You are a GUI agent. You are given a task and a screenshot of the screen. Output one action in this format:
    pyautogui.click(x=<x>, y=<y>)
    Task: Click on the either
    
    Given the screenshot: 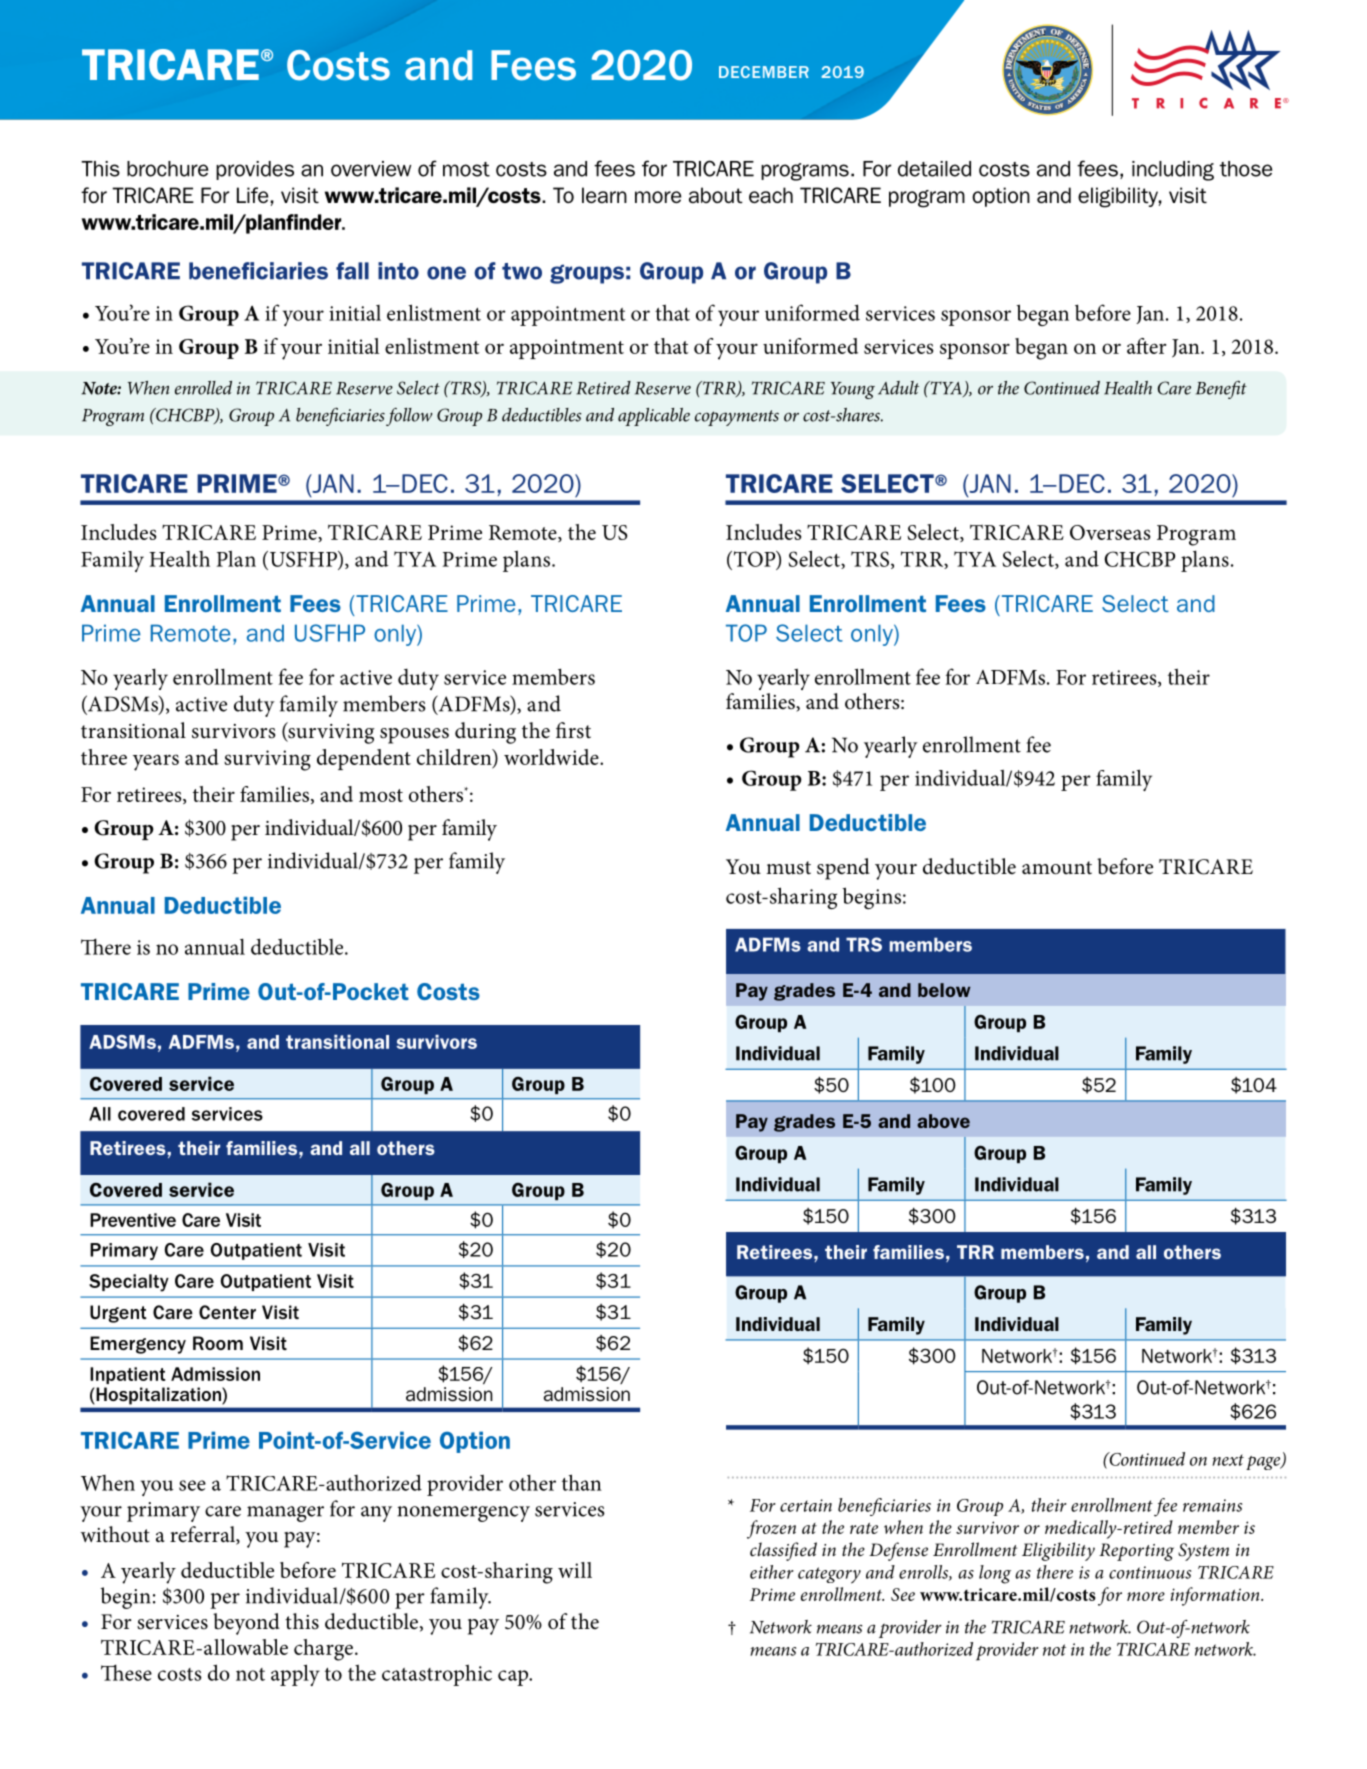 What is the action you would take?
    pyautogui.click(x=772, y=1572)
